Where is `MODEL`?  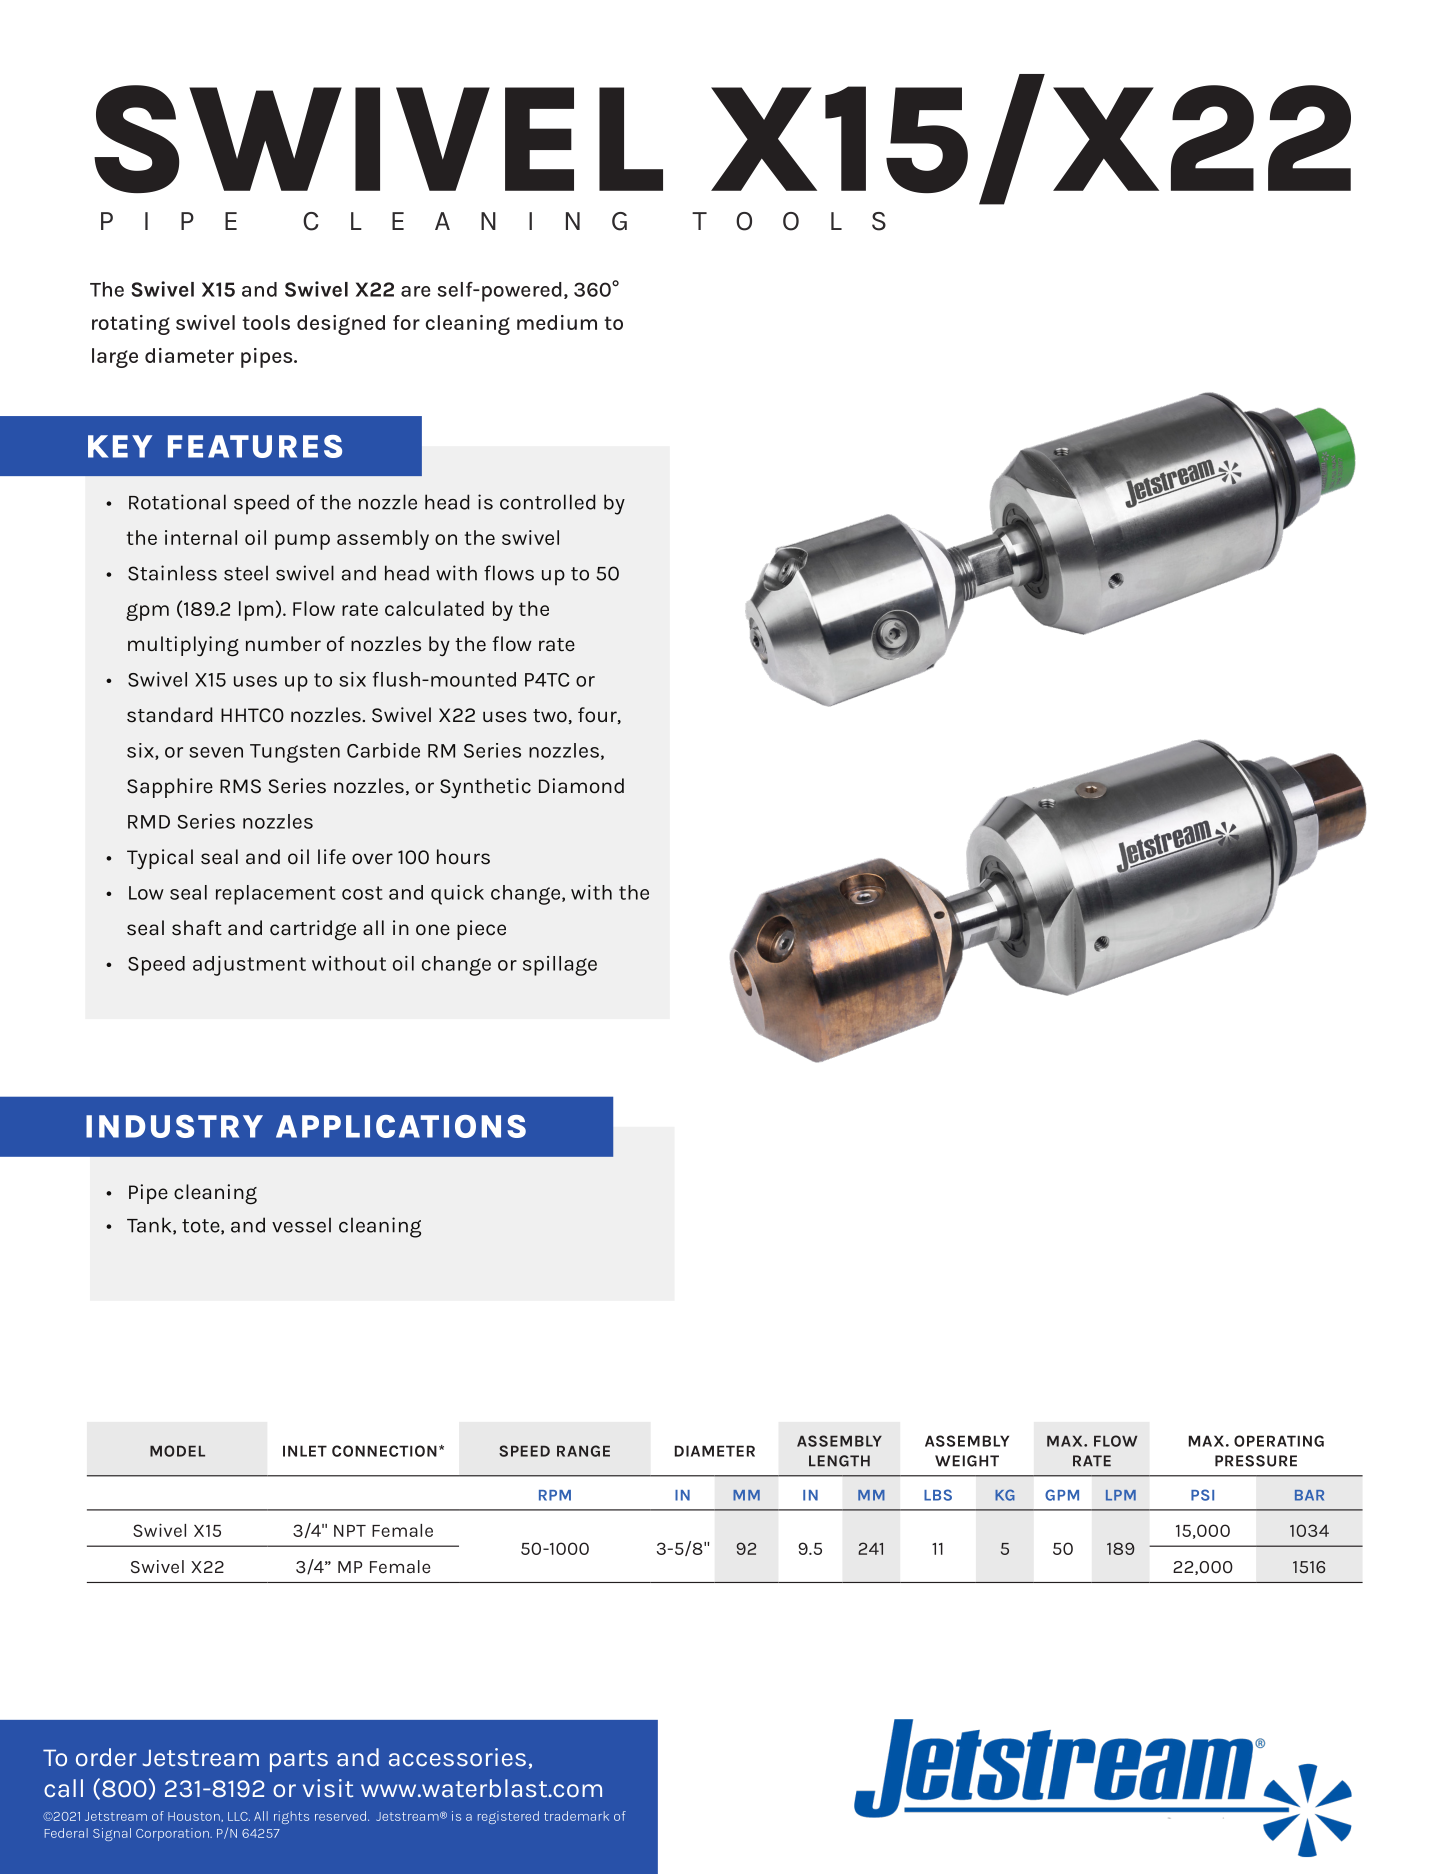
MODEL is located at coordinates (177, 1451).
